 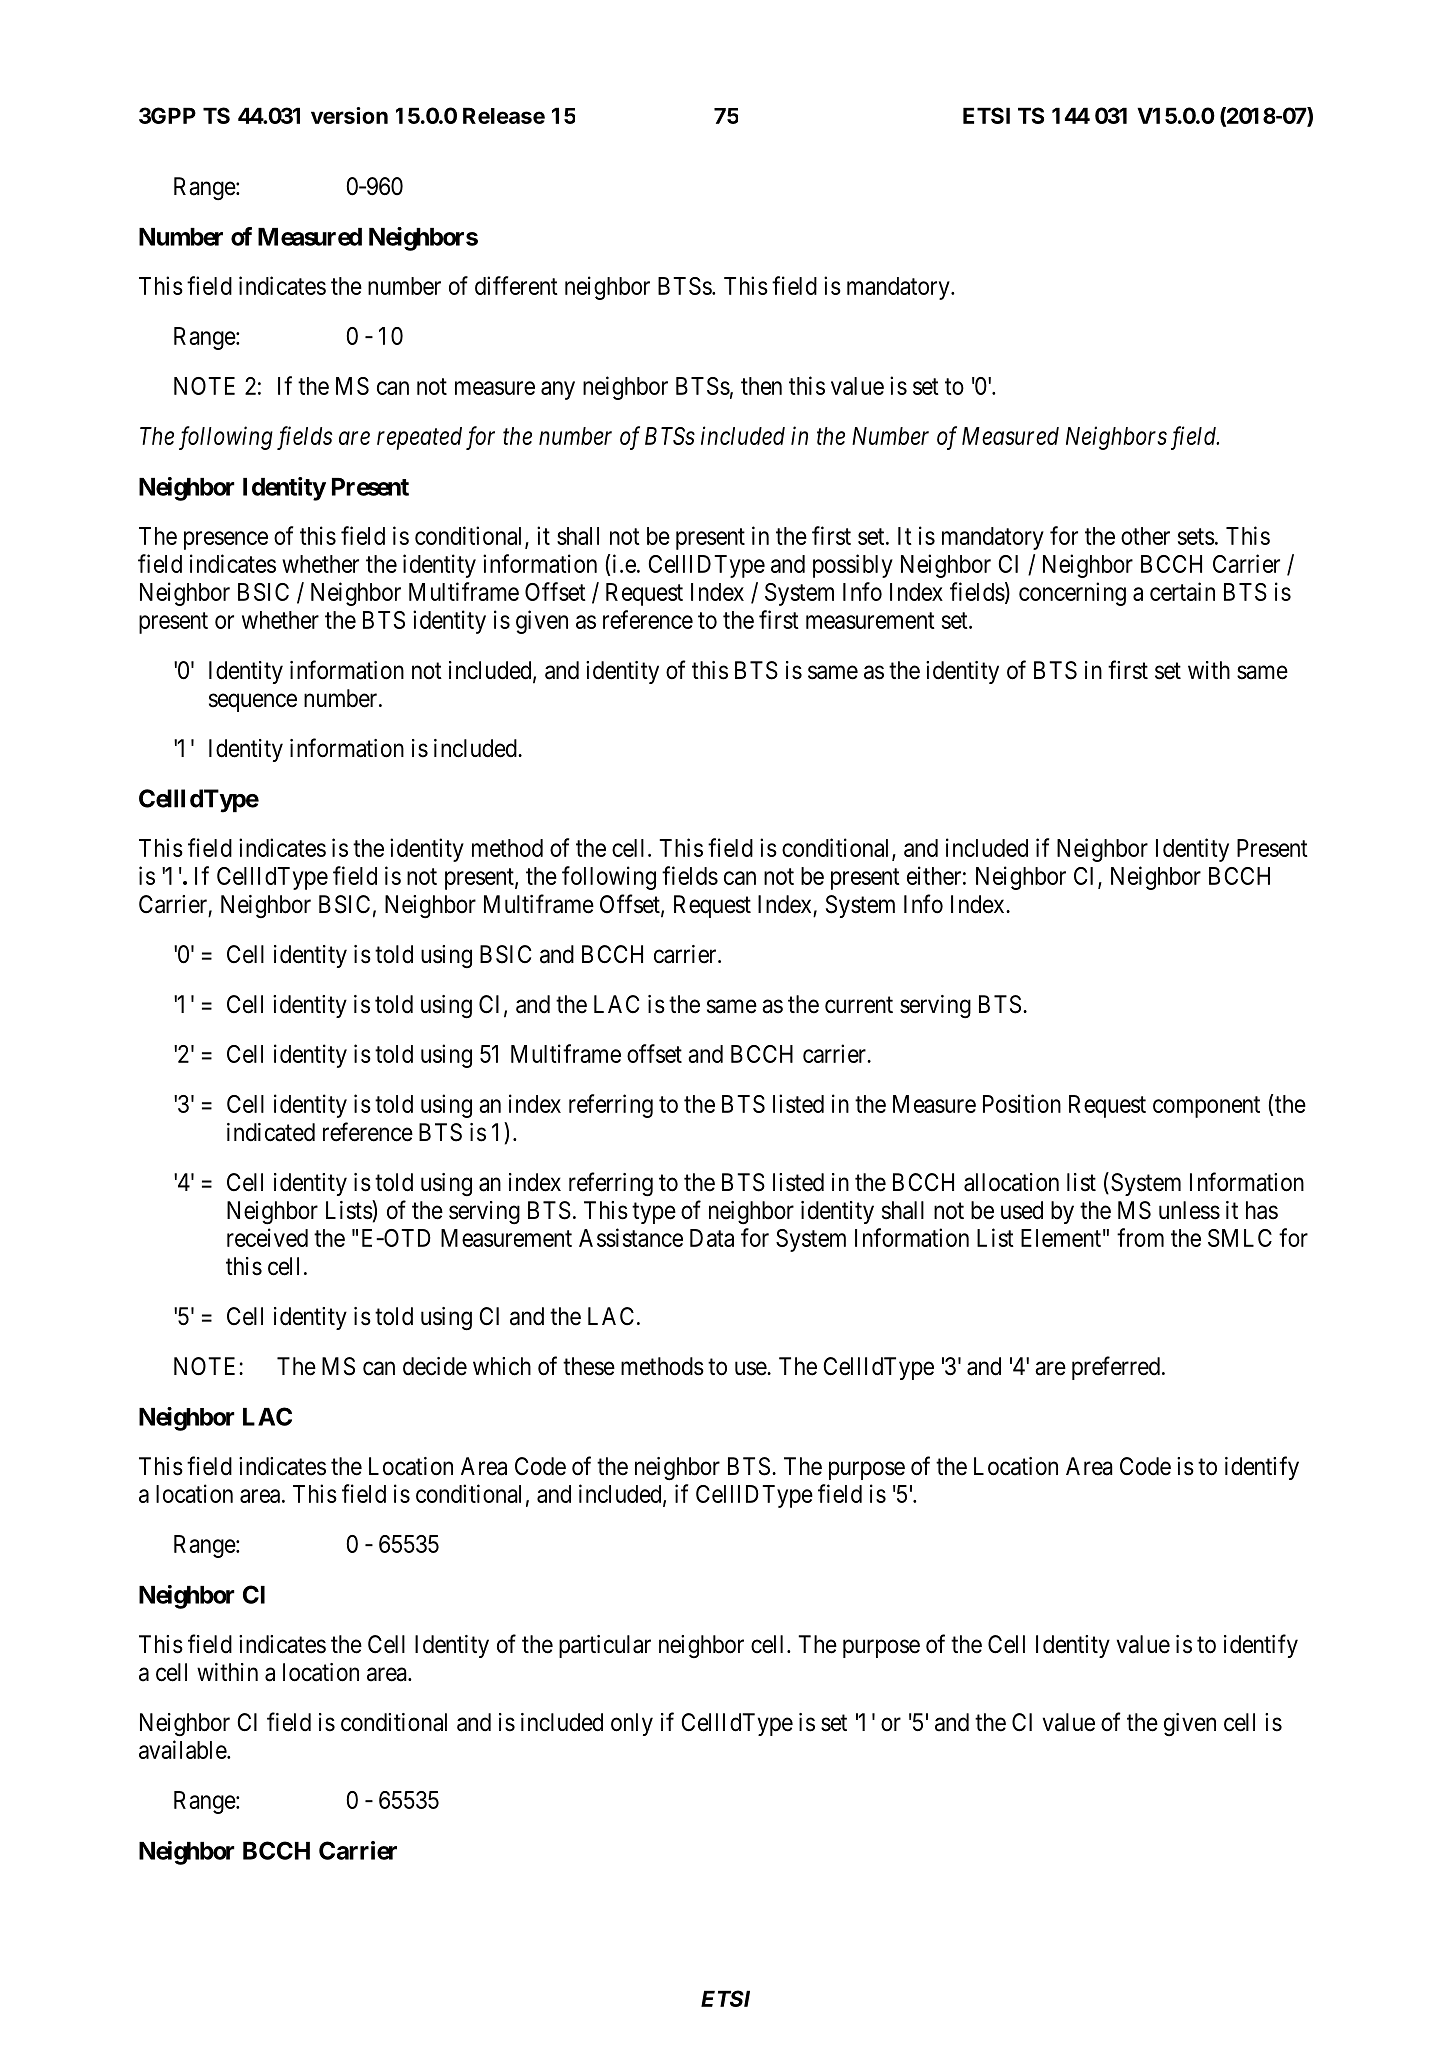 I want to click on Release, so click(x=504, y=115).
